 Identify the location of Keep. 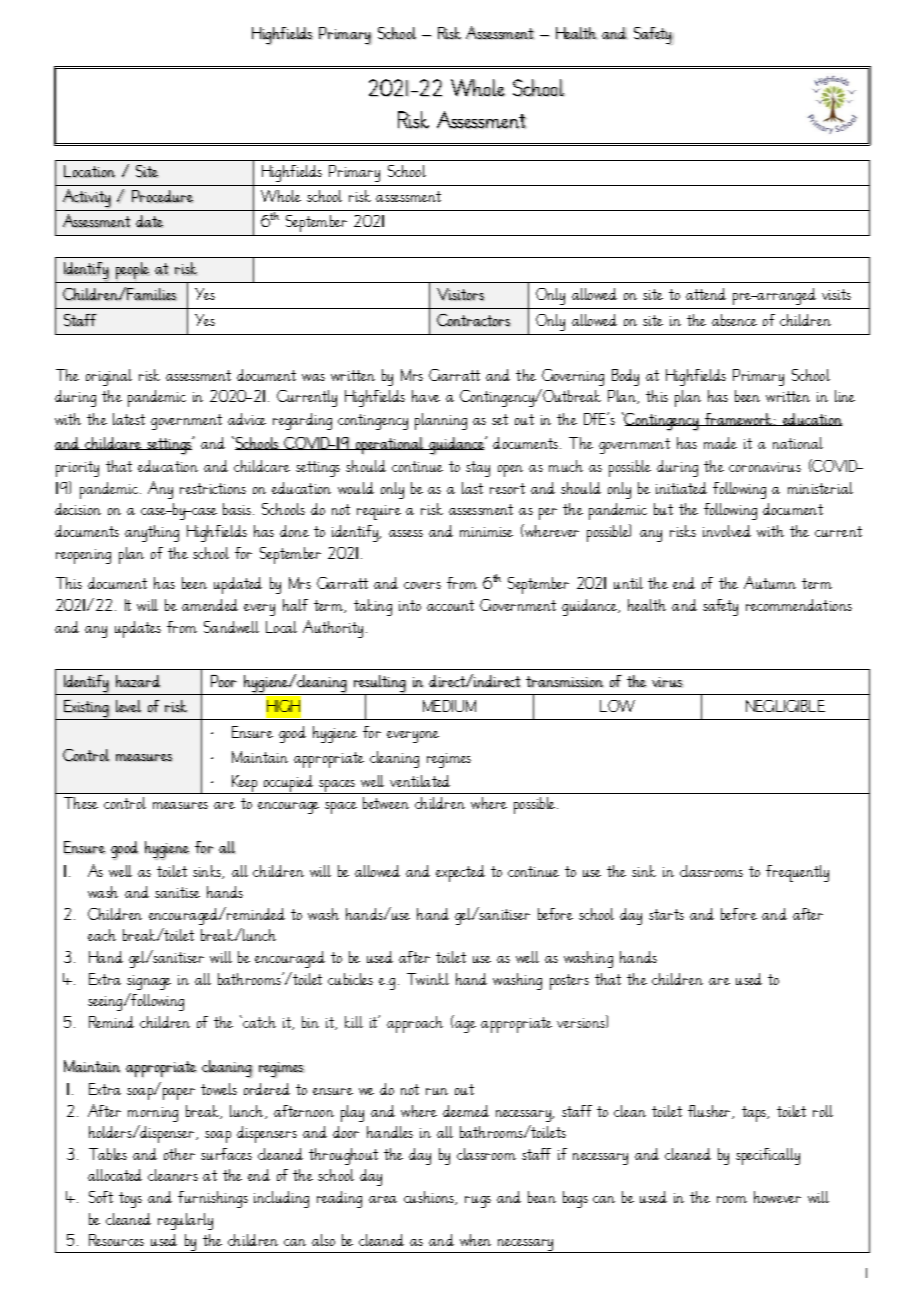
(245, 784).
